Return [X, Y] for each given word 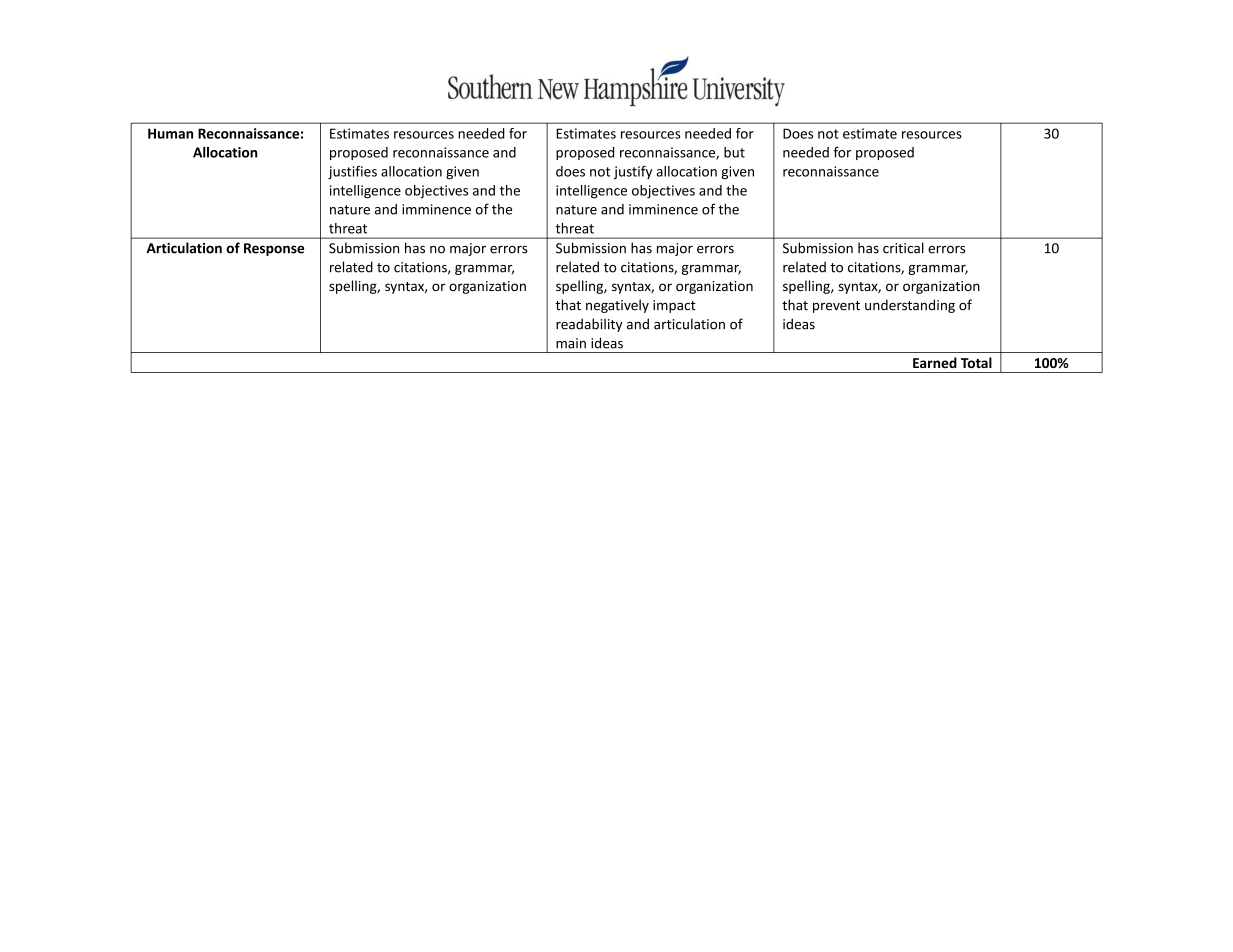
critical [903, 248]
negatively [617, 306]
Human [170, 133]
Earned [935, 362]
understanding [910, 306]
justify [633, 172]
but [734, 152]
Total [976, 362]
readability [589, 325]
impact [674, 306]
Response [274, 249]
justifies [352, 172]
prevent [836, 307]
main [571, 343]
